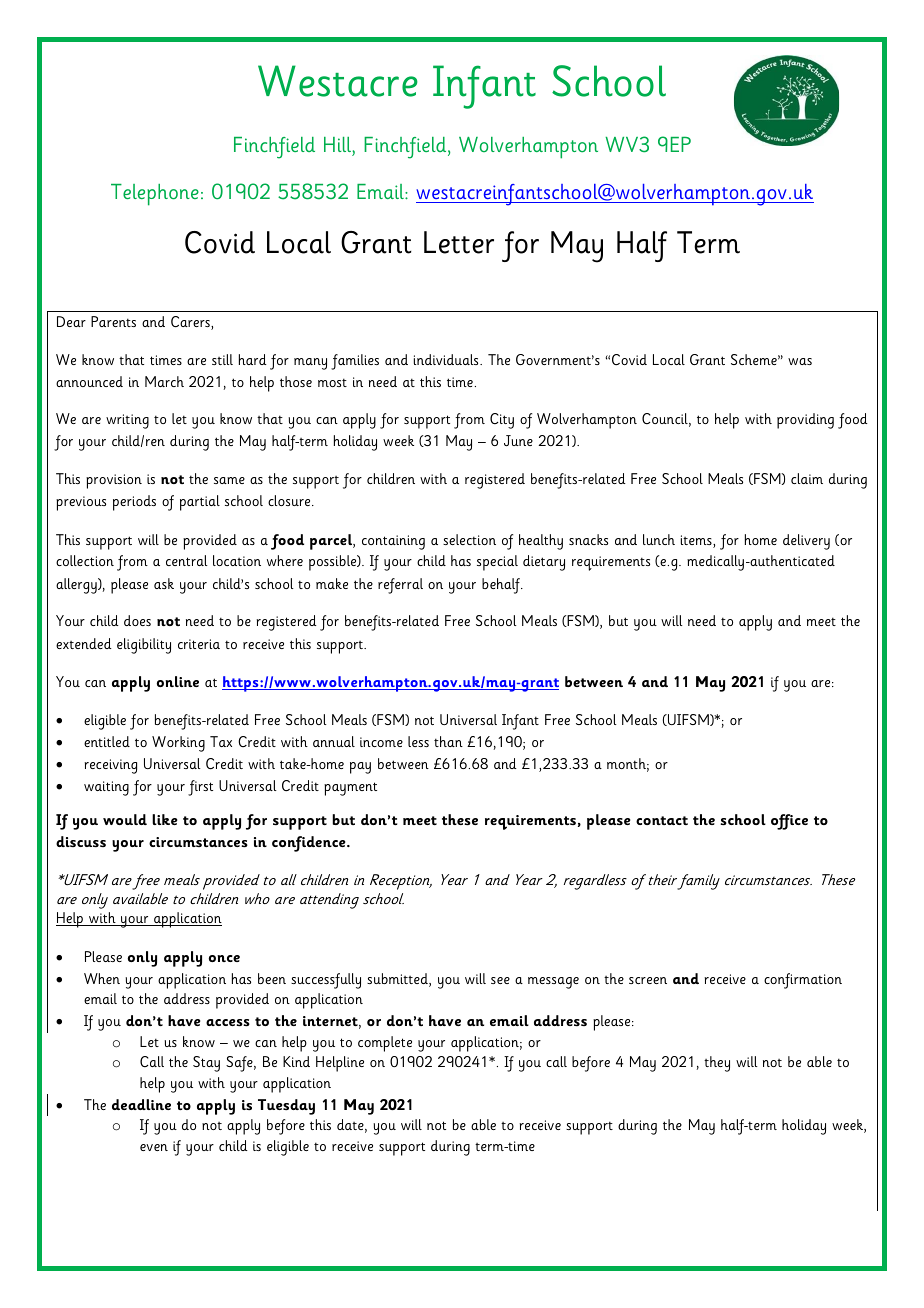  Describe the element at coordinates (800, 361) in the document. I see `was` at that location.
